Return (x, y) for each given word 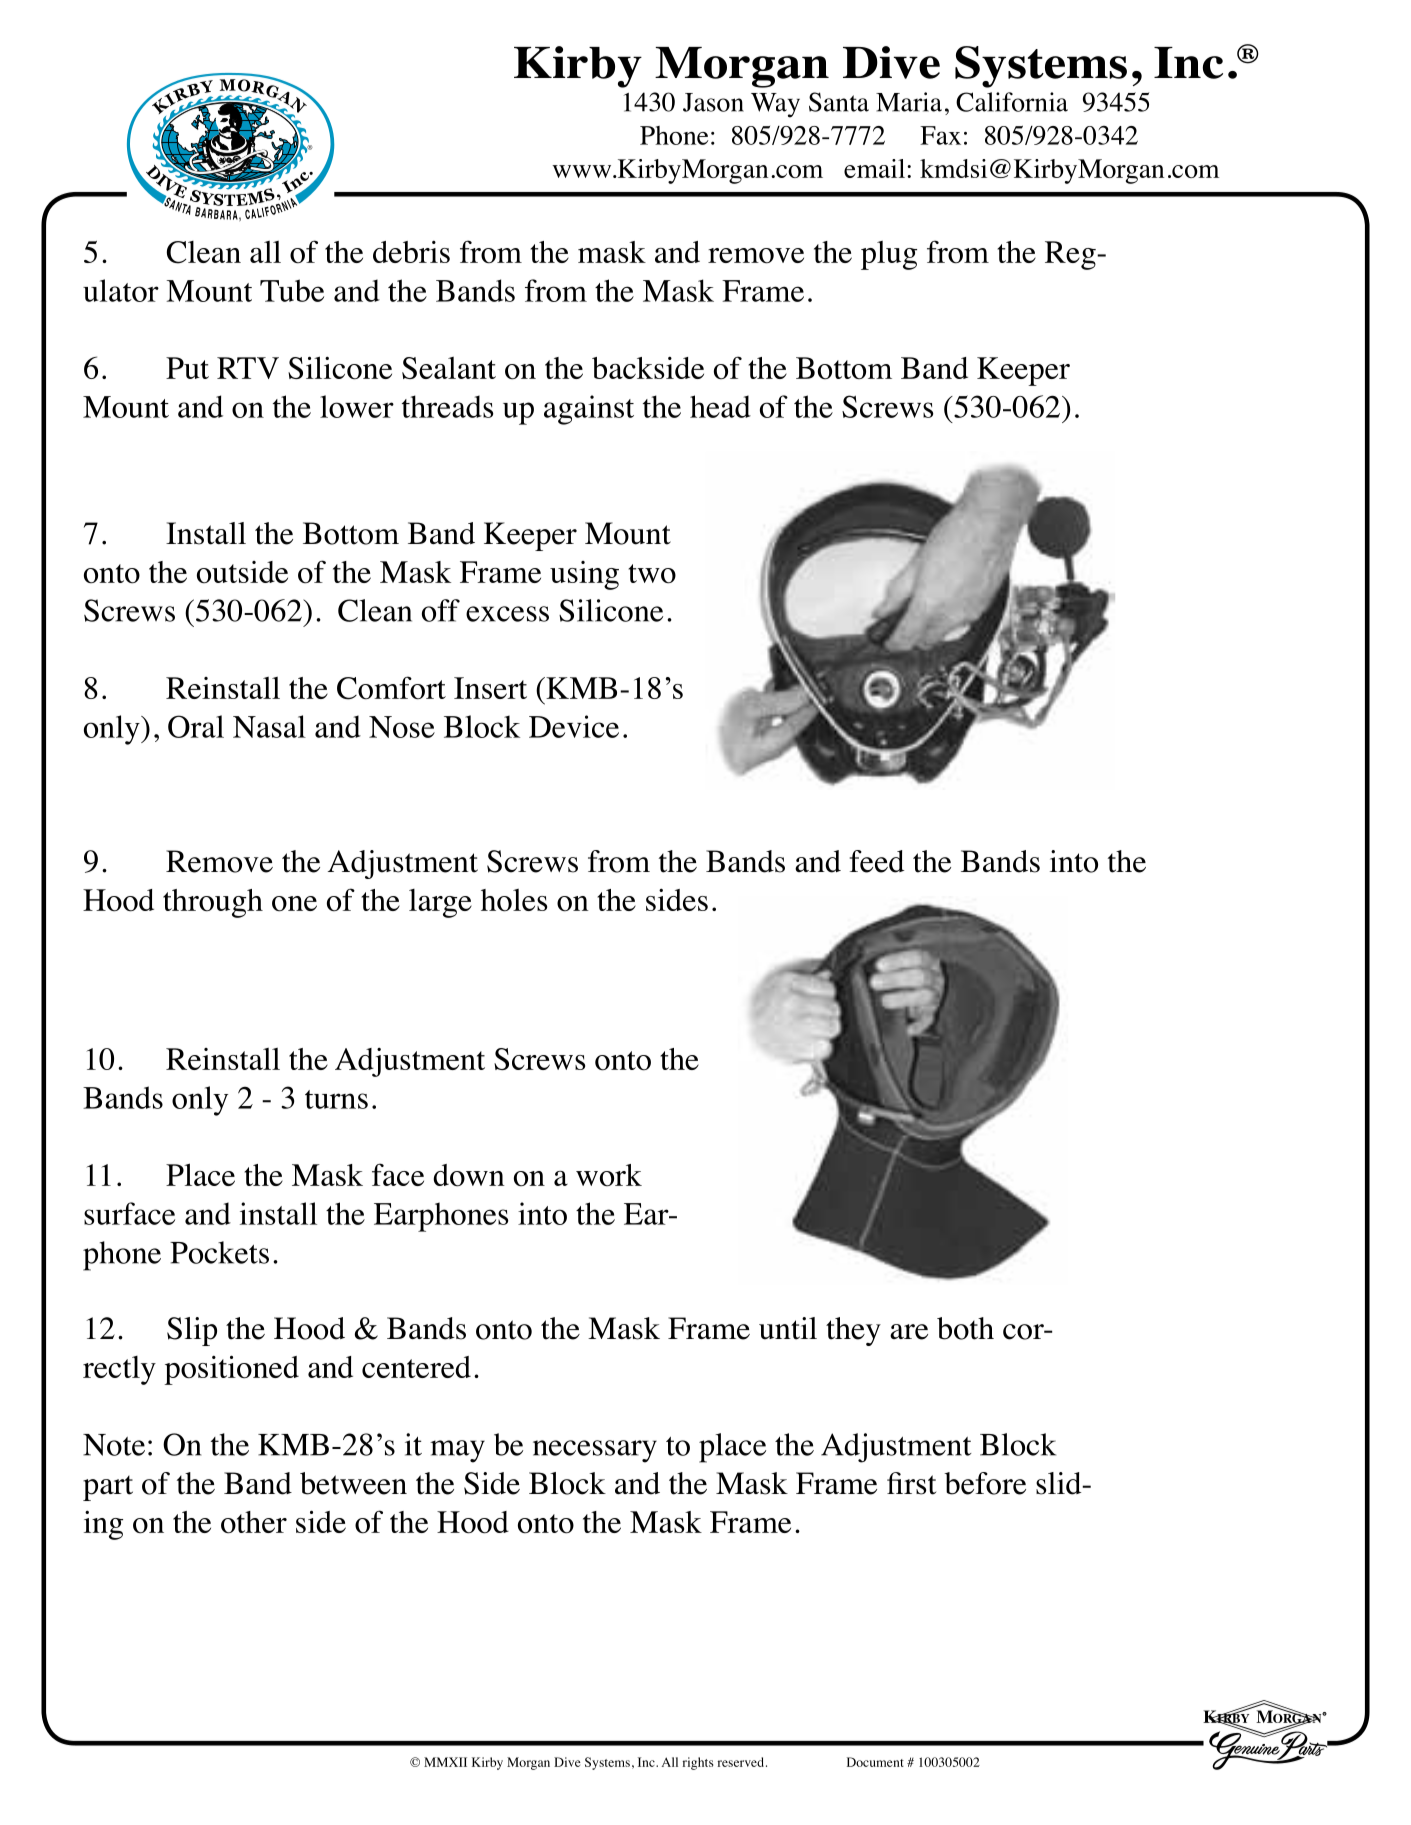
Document (875, 1762)
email (874, 168)
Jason (713, 102)
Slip (192, 1331)
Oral (196, 726)
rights (698, 1763)
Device (574, 726)
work (609, 1175)
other (254, 1522)
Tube (292, 290)
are (909, 1332)
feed (877, 861)
